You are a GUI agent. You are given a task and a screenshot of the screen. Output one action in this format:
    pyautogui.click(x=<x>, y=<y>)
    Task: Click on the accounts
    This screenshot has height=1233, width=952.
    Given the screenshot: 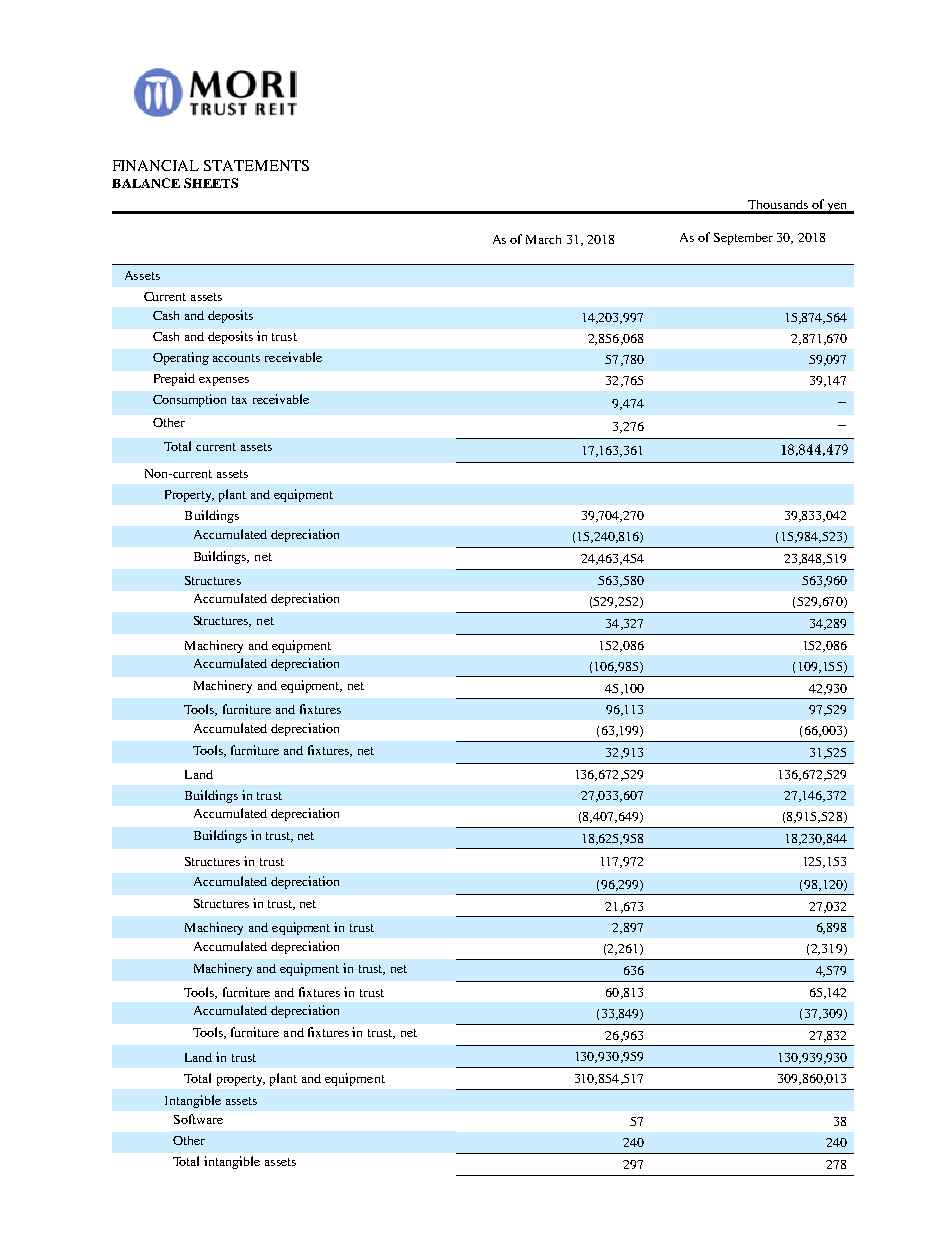 What is the action you would take?
    pyautogui.click(x=236, y=358)
